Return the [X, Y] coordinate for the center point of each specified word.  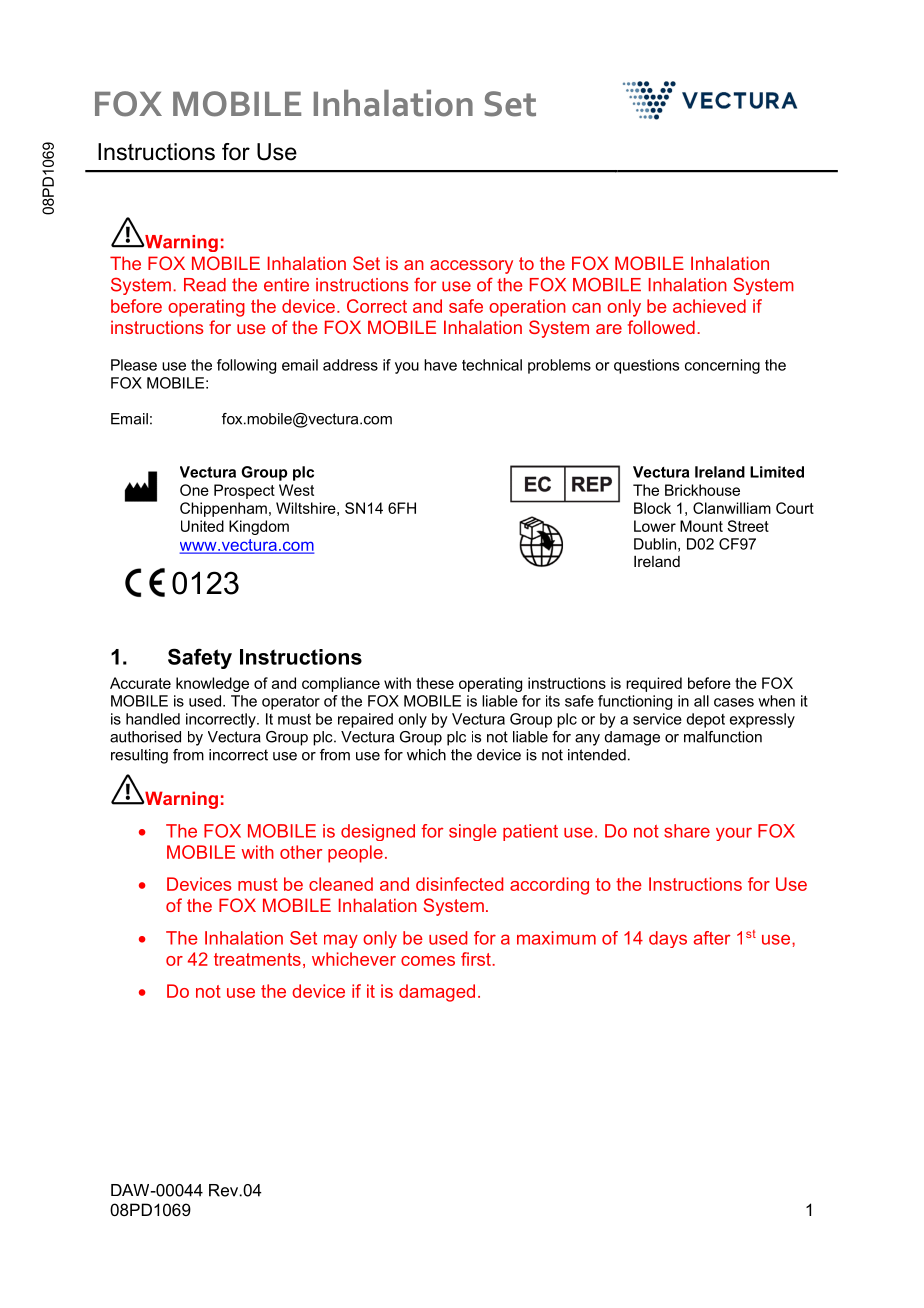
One [194, 490]
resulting [139, 756]
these [435, 683]
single [473, 832]
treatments [257, 959]
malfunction [723, 737]
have [440, 365]
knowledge [212, 684]
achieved [709, 306]
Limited [777, 472]
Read [205, 285]
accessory [471, 267]
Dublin [655, 544]
